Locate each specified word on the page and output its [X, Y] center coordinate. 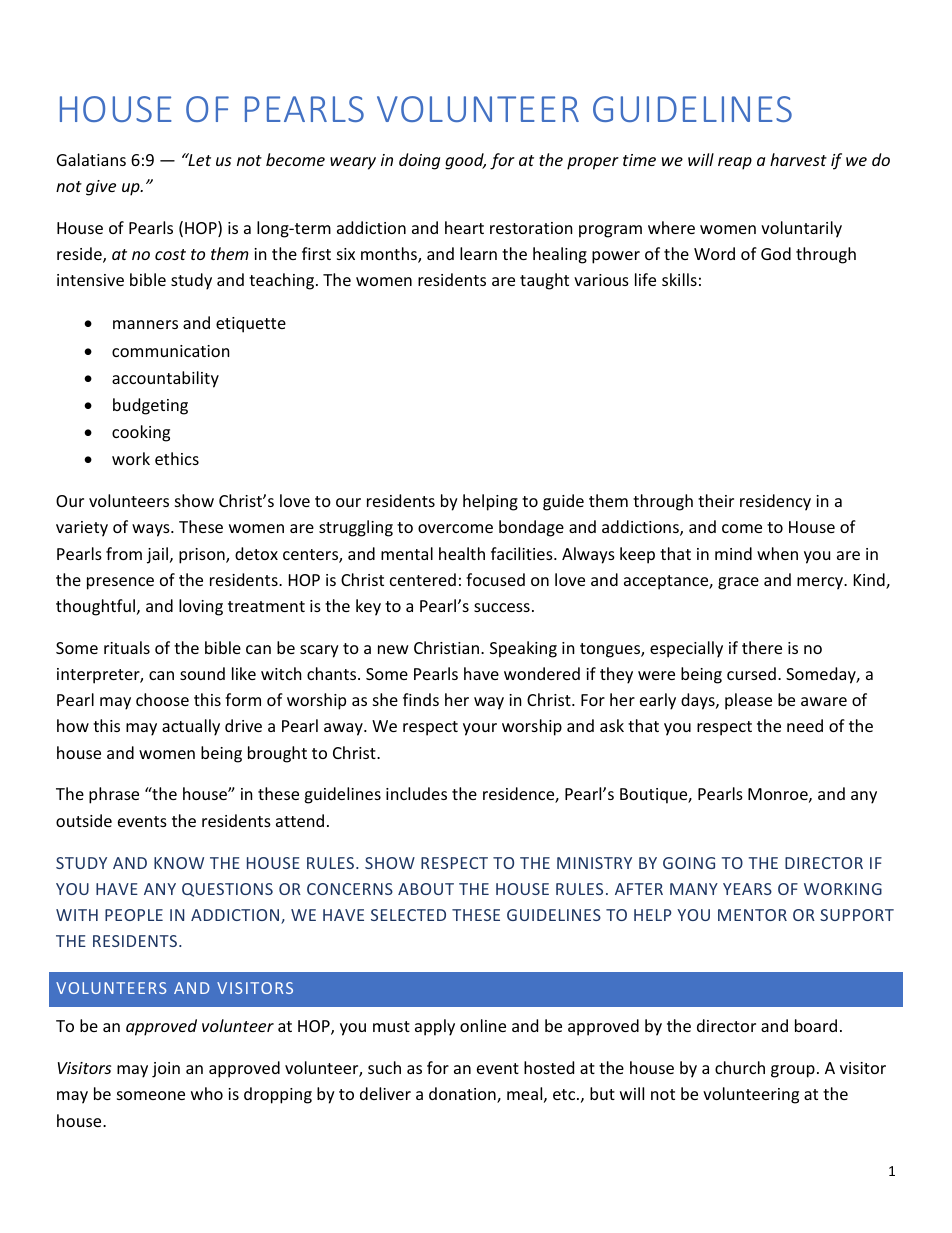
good [465, 161]
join [166, 1070]
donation [463, 1095]
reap [735, 163]
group [793, 1071]
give [101, 188]
